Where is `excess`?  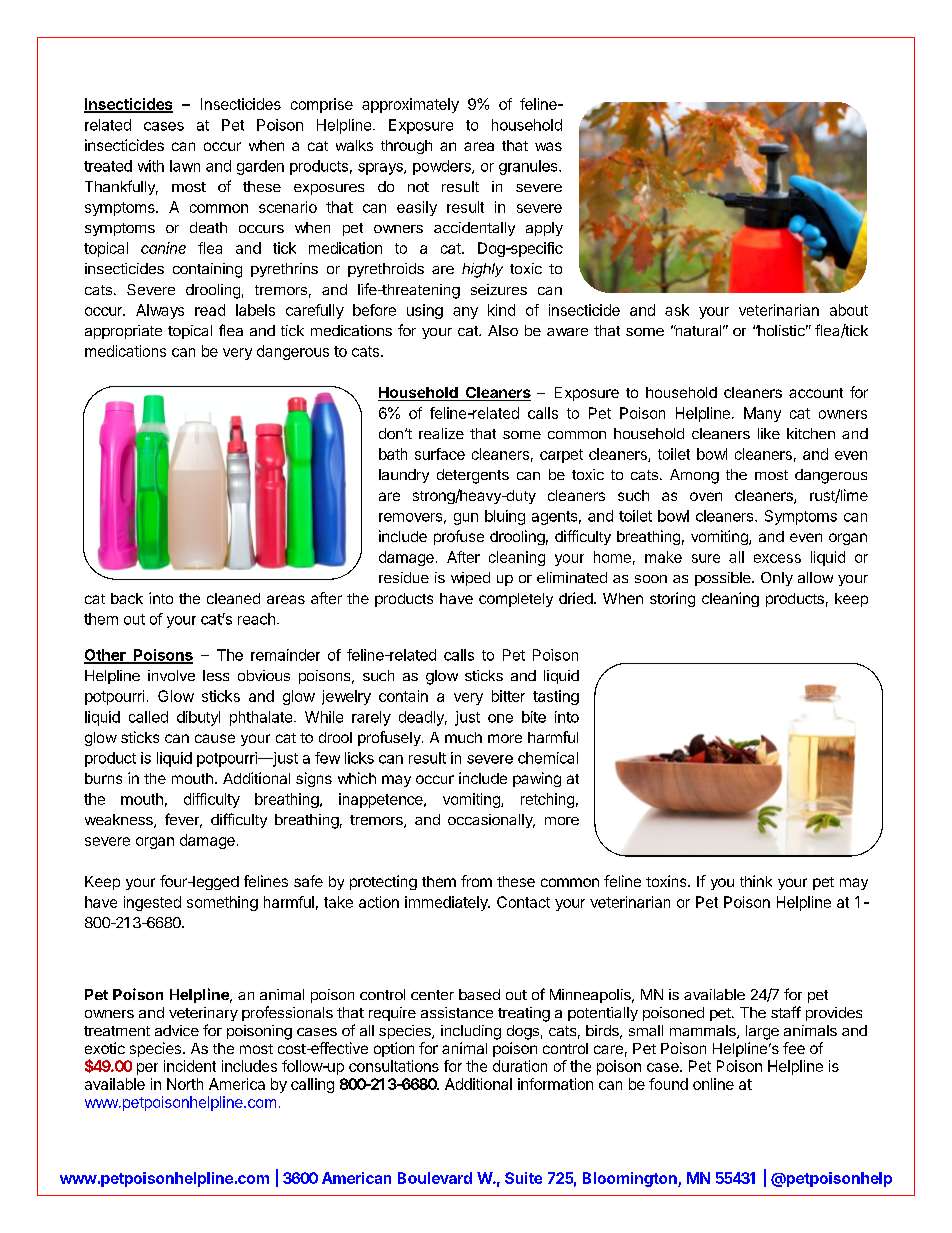 excess is located at coordinates (777, 558).
